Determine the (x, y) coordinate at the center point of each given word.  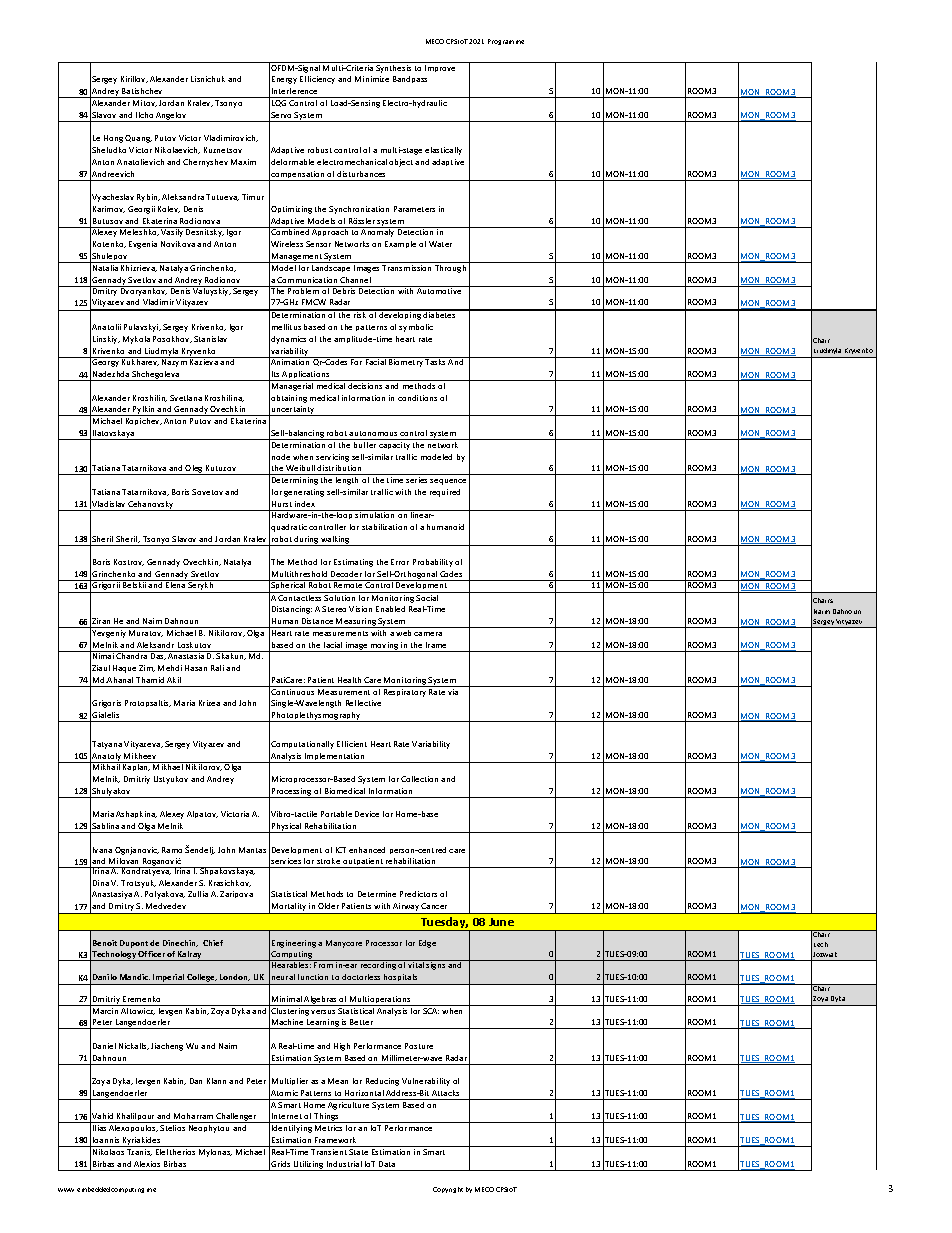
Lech (821, 944)
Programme (506, 42)
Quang (138, 139)
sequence (448, 482)
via (453, 692)
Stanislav (210, 339)
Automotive (439, 290)
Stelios (172, 1128)
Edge (427, 944)
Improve (440, 68)
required (445, 493)
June (501, 922)
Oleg (194, 470)
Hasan (196, 668)
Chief (213, 943)
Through (451, 267)
